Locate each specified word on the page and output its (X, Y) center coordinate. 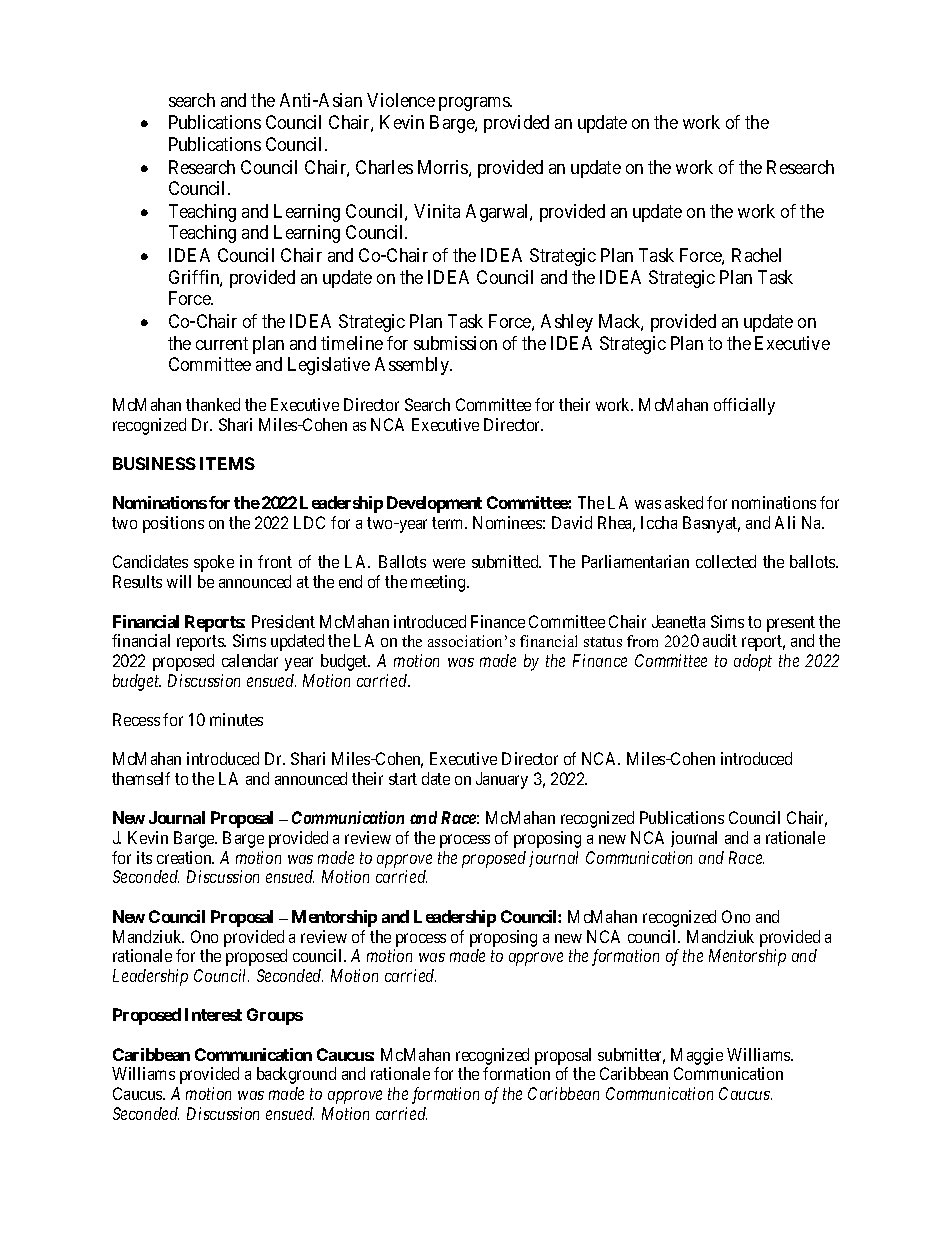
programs (475, 104)
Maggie (697, 1058)
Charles (384, 167)
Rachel (756, 255)
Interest (213, 1014)
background (296, 1075)
